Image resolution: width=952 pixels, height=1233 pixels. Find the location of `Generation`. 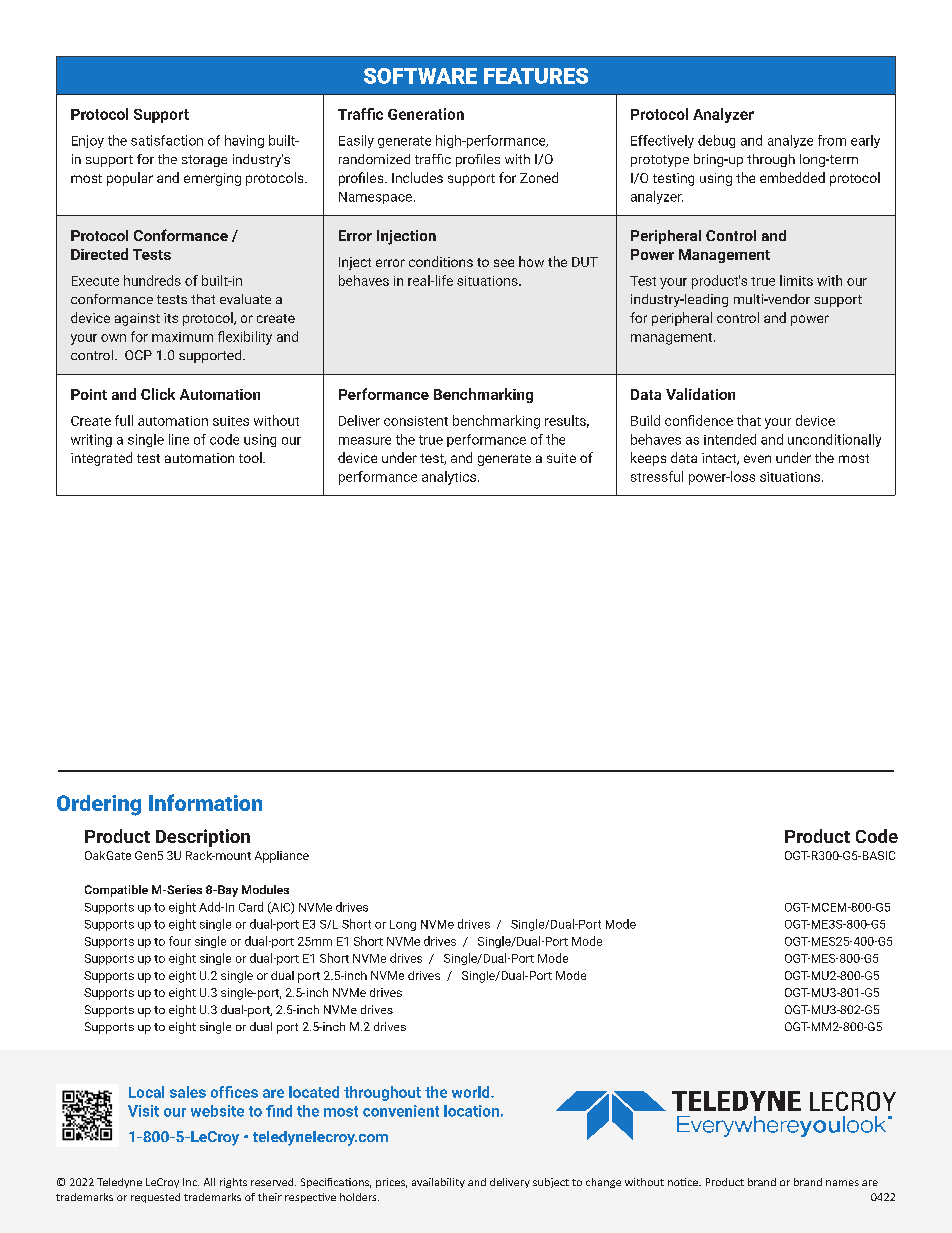

Generation is located at coordinates (426, 114).
